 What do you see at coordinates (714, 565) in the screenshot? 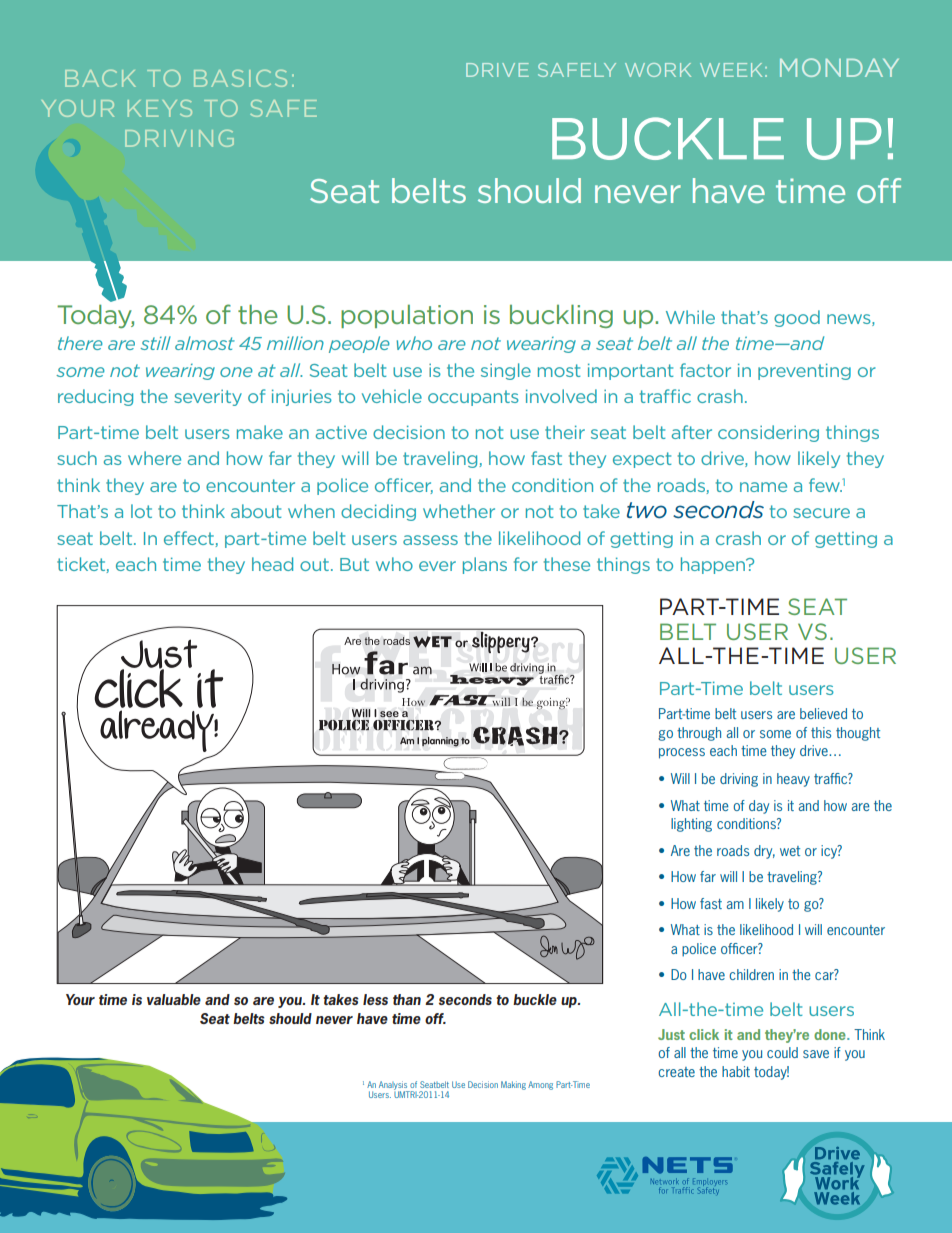
I see `happen` at bounding box center [714, 565].
